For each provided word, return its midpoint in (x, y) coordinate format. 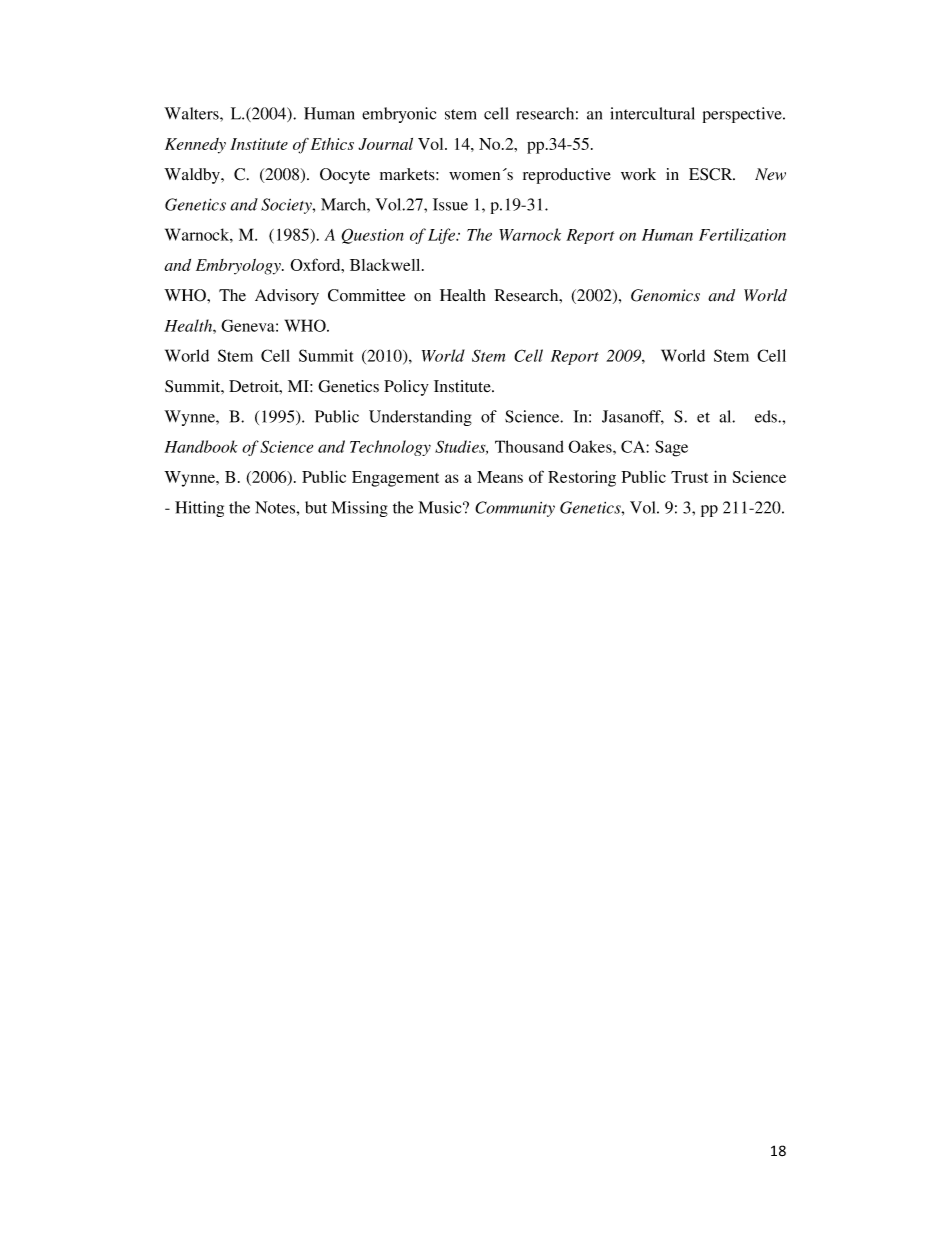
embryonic (399, 115)
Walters (192, 113)
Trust (689, 477)
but (316, 507)
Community (515, 509)
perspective (743, 115)
